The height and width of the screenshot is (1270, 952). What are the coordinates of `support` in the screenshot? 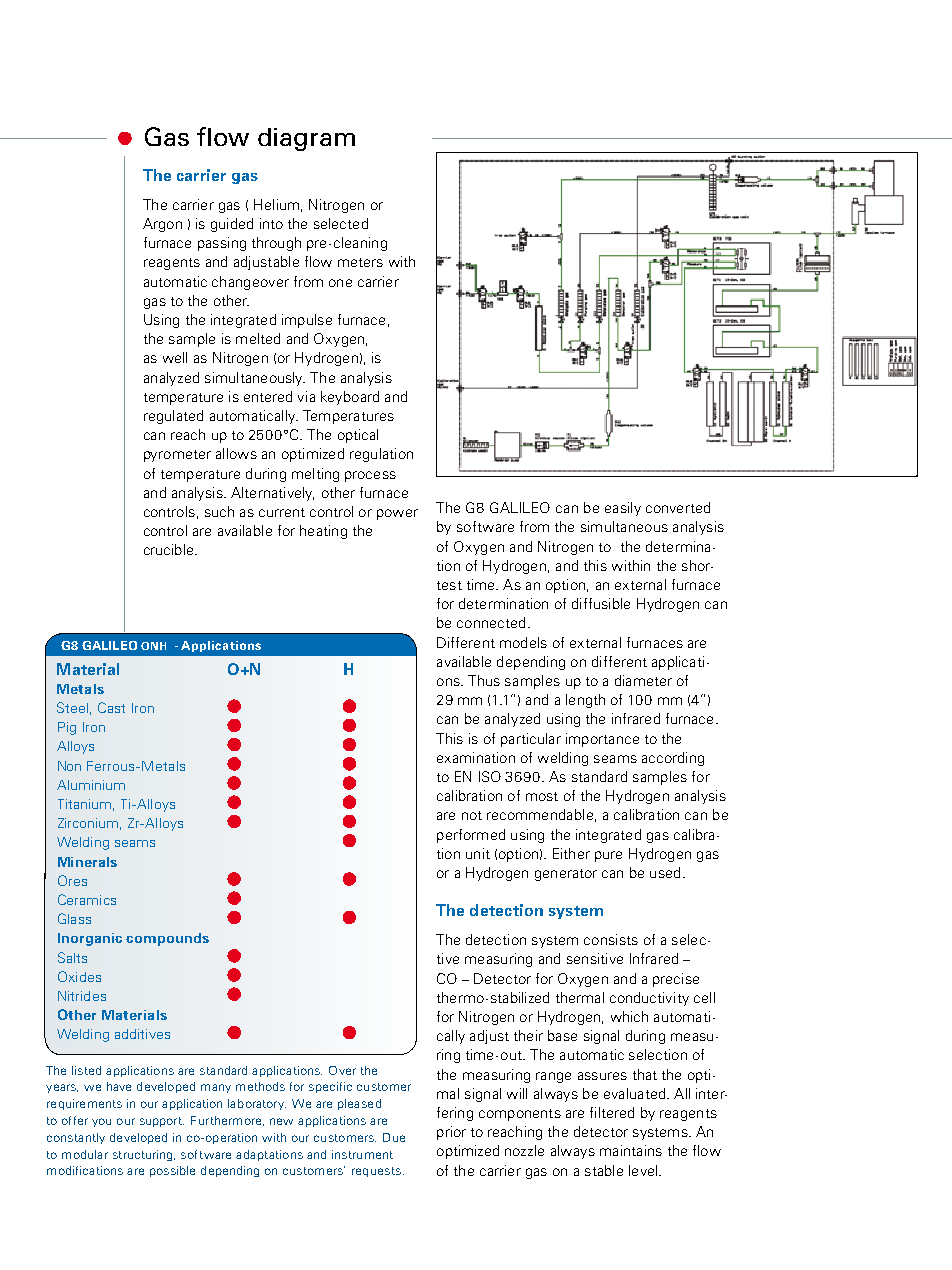 It's located at (162, 1122).
